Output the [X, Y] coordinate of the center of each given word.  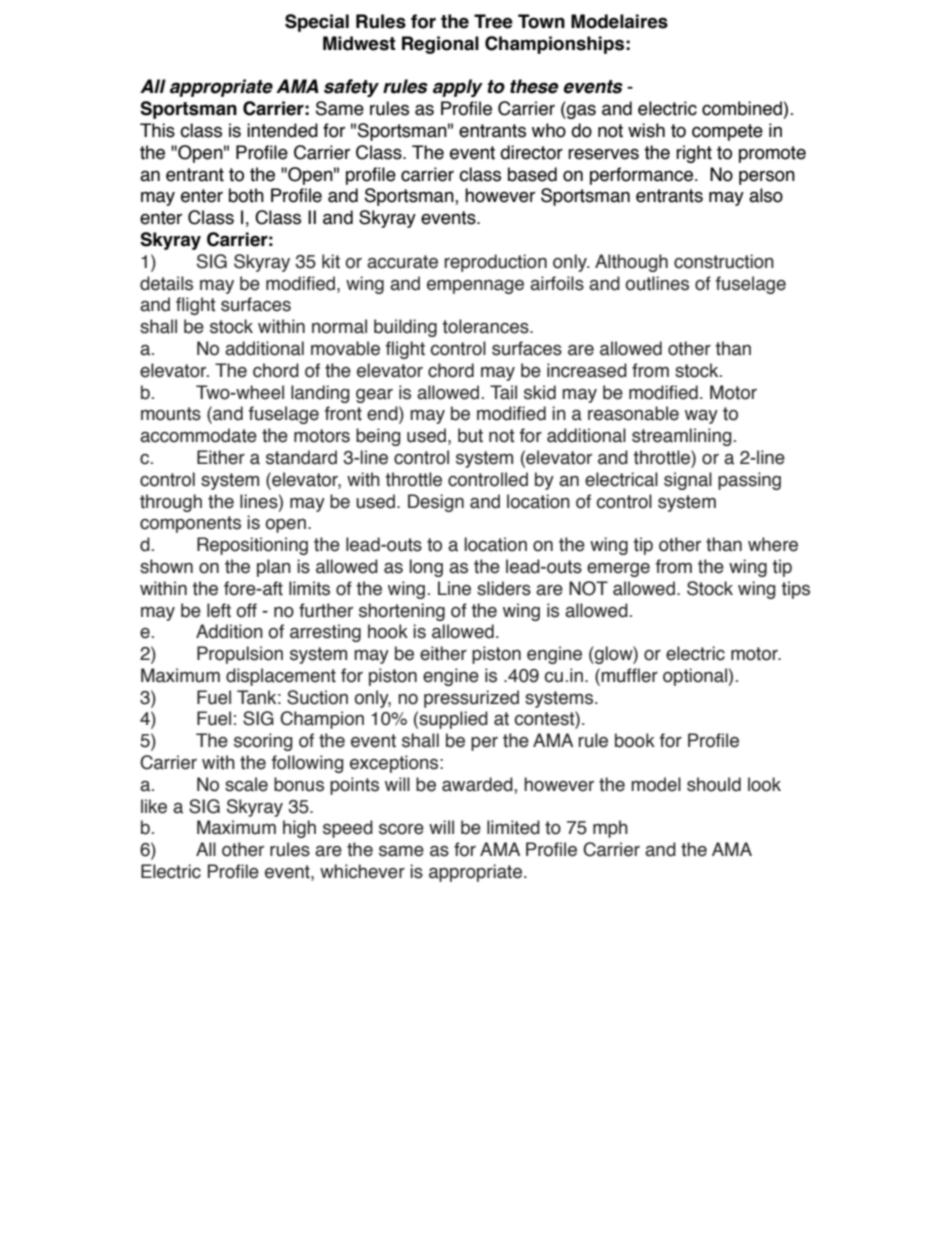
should [714, 784]
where [773, 544]
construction [724, 261]
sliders [504, 588]
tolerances [486, 326]
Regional [440, 45]
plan [274, 568]
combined [742, 108]
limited [513, 827]
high [299, 829]
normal [339, 326]
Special [317, 23]
